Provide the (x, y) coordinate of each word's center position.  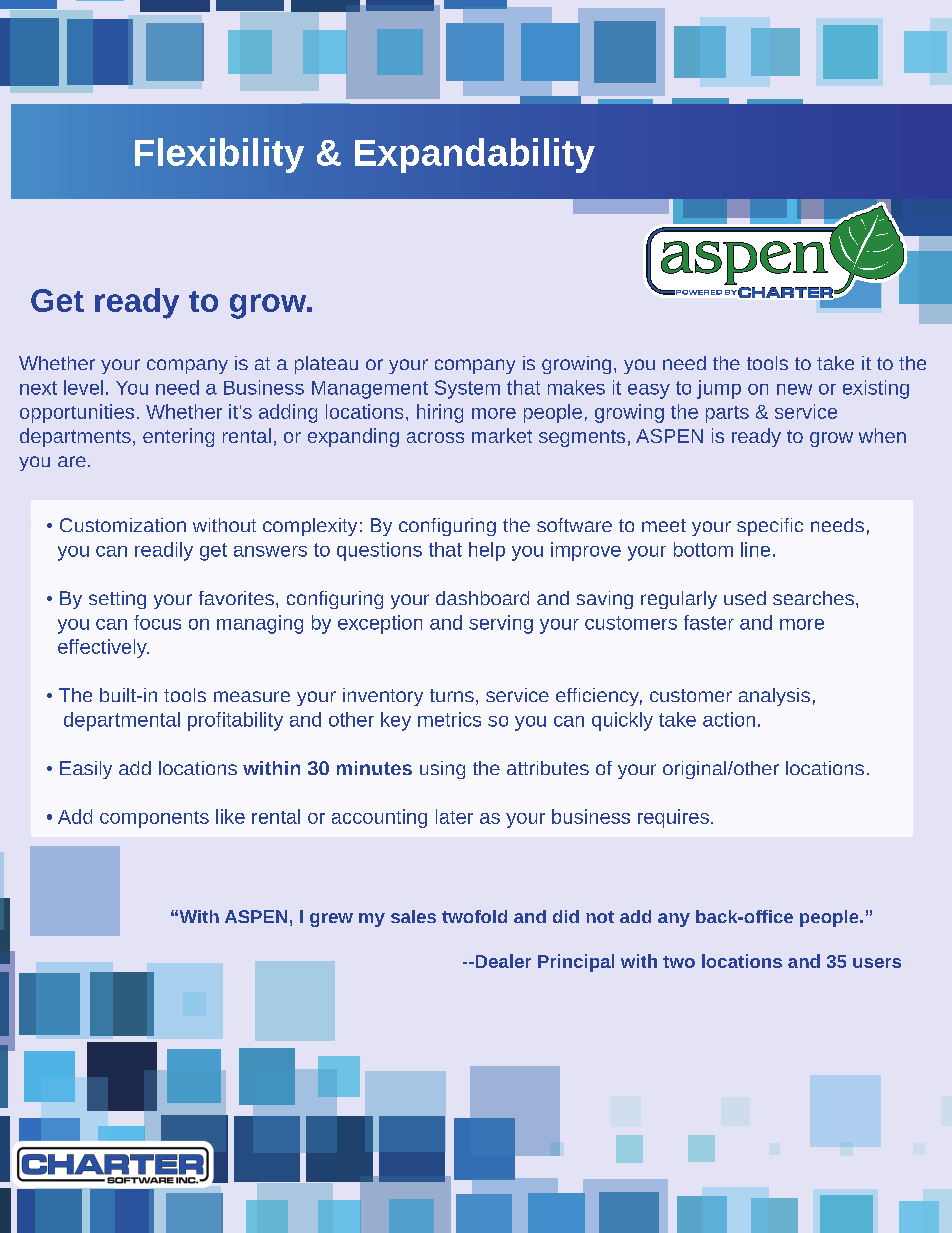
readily (164, 551)
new (794, 389)
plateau (326, 365)
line (755, 549)
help (487, 551)
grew (331, 920)
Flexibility (219, 155)
